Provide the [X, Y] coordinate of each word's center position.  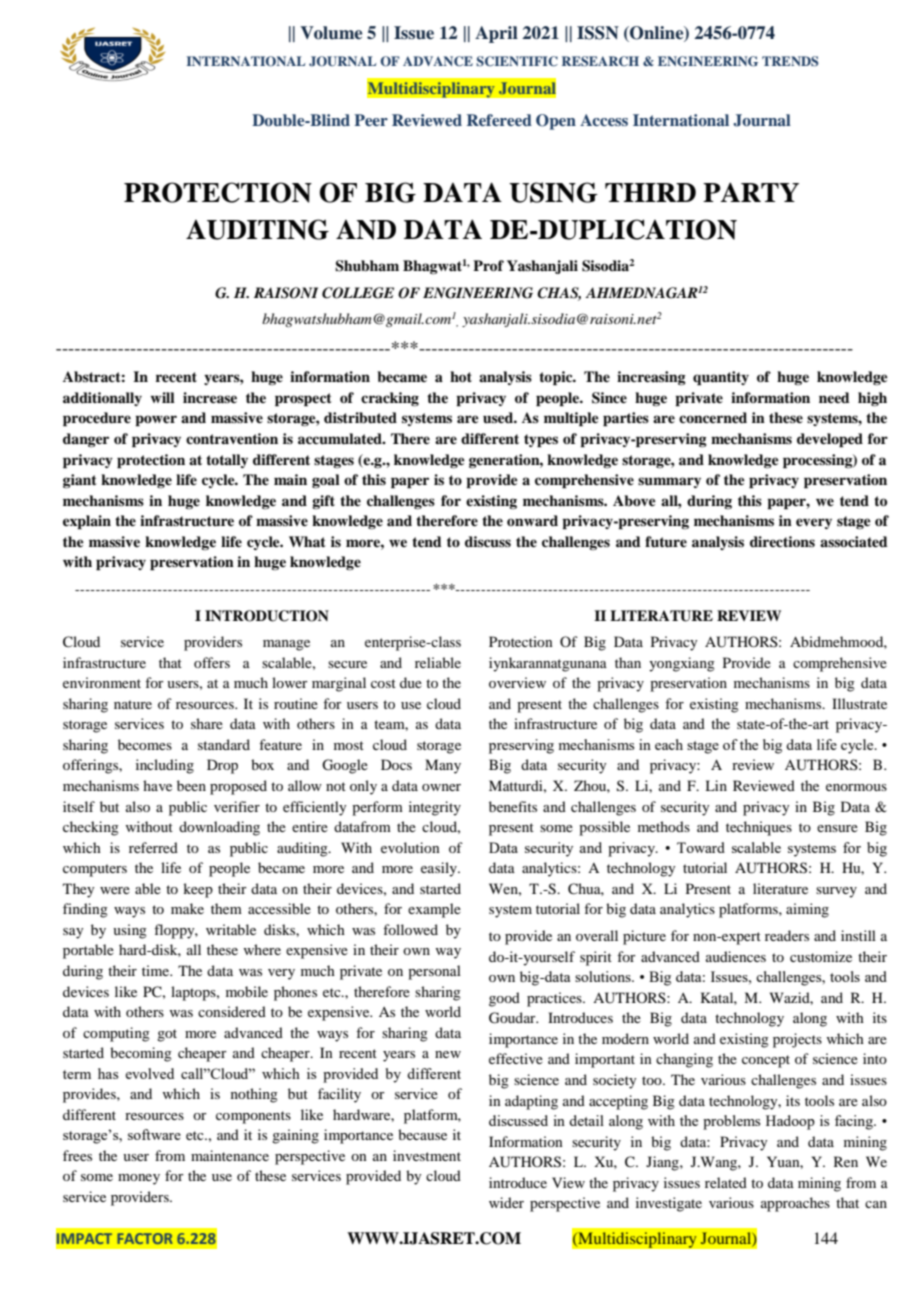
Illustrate [859, 703]
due [411, 682]
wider [506, 1202]
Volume [331, 33]
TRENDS [790, 61]
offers [212, 662]
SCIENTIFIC [517, 61]
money [139, 1179]
